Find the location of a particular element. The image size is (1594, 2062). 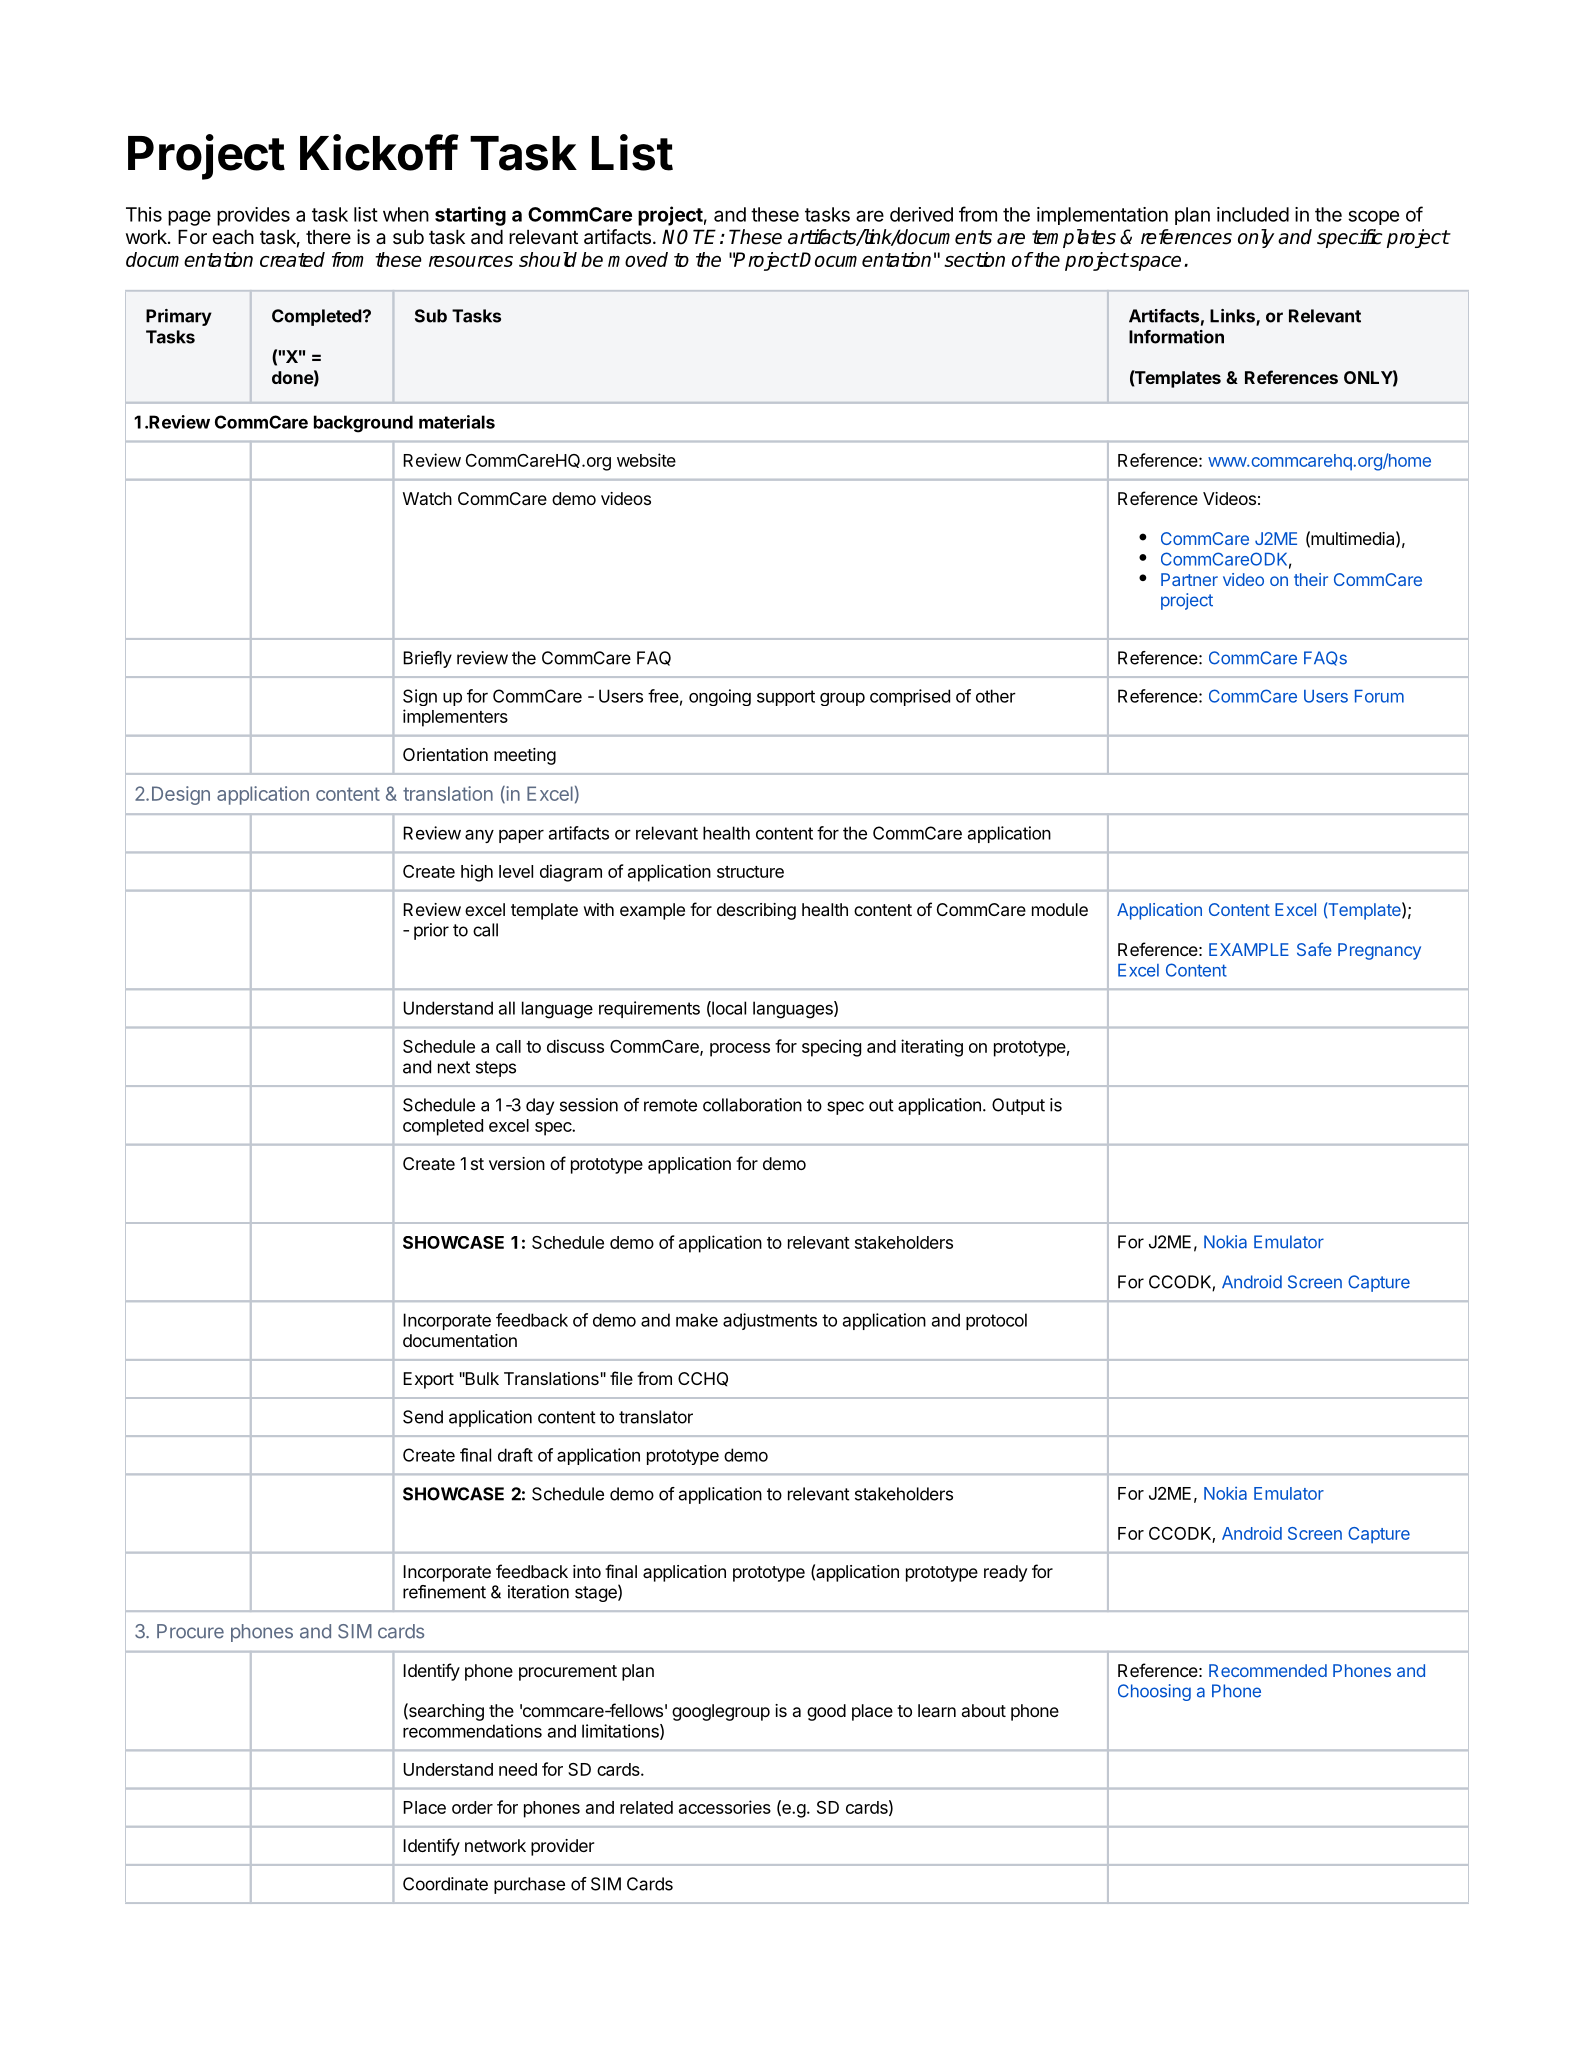

Choosing is located at coordinates (1154, 1692).
